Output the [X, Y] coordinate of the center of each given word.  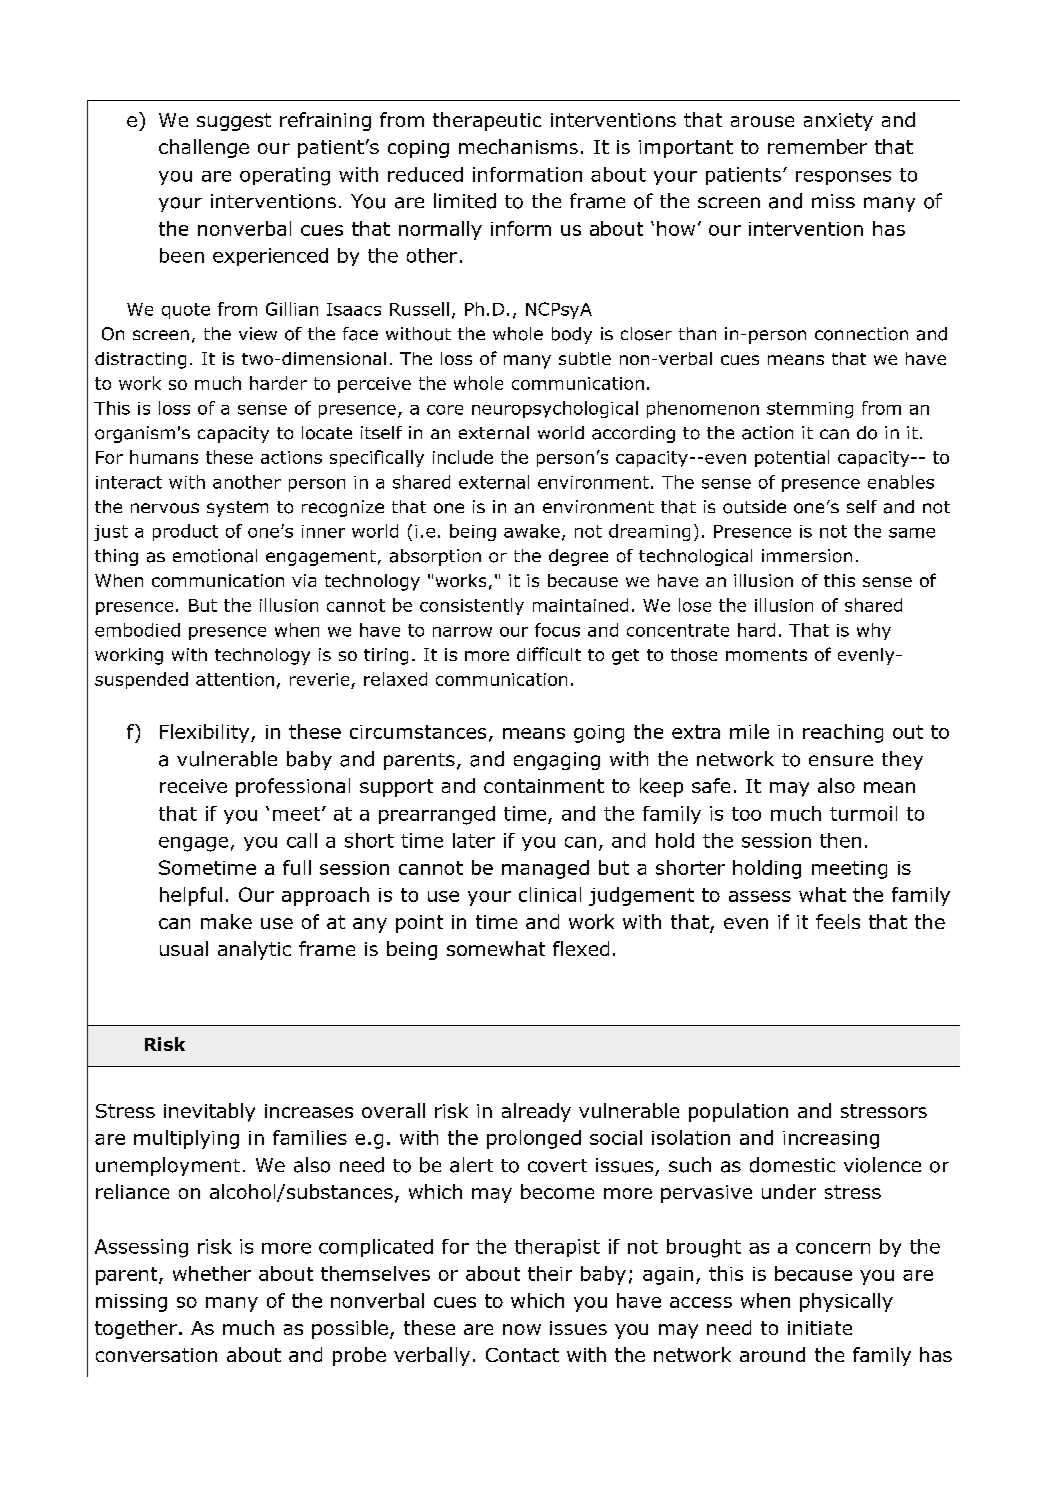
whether [212, 1273]
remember [817, 146]
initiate [820, 1328]
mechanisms [518, 146]
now [522, 1329]
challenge [204, 148]
